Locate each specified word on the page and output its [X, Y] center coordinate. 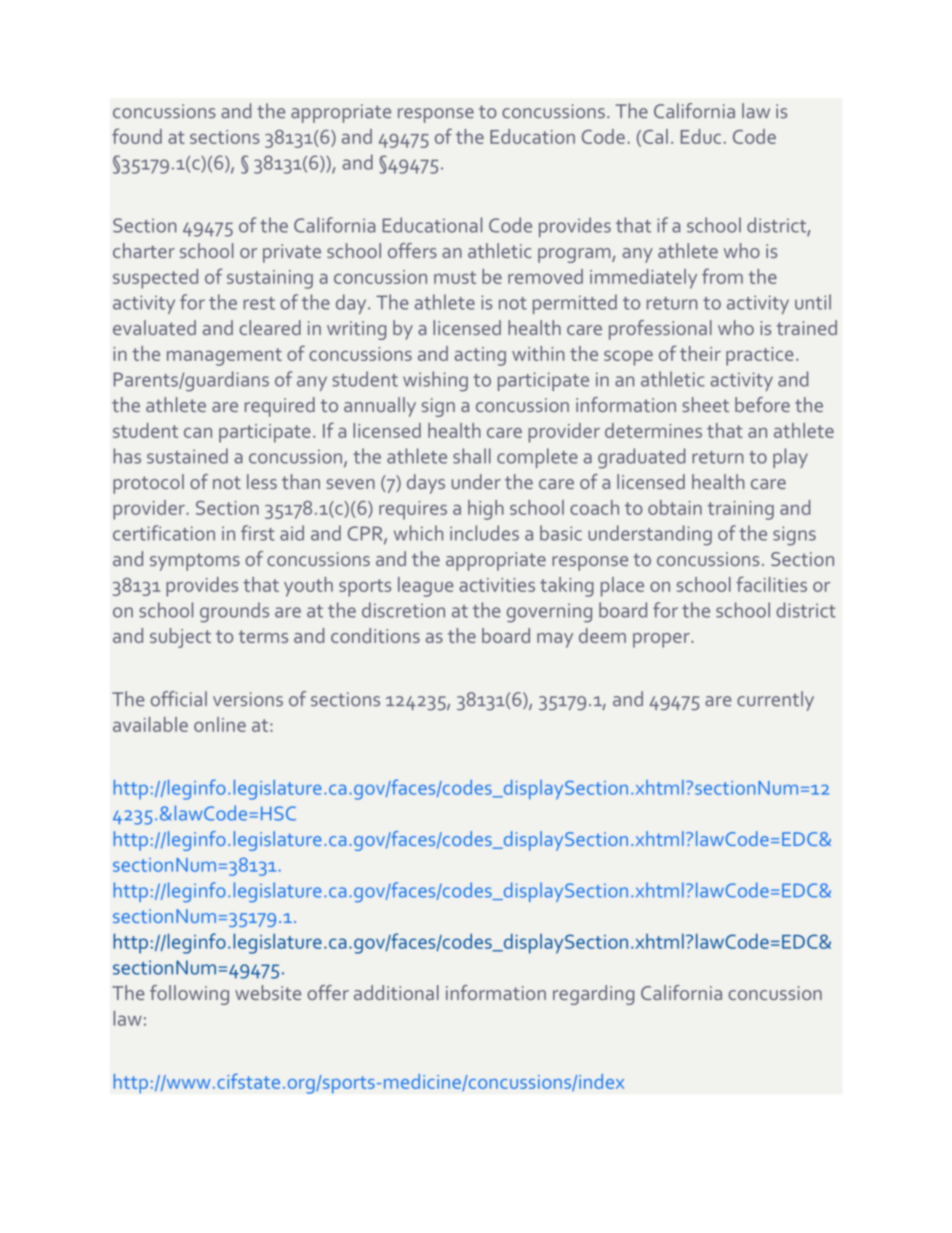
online [220, 724]
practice [760, 356]
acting [480, 356]
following [189, 995]
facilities [771, 584]
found [137, 136]
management [224, 357]
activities [497, 585]
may [555, 640]
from [722, 276]
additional [396, 992]
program [575, 255]
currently [775, 701]
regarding [593, 995]
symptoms [195, 562]
